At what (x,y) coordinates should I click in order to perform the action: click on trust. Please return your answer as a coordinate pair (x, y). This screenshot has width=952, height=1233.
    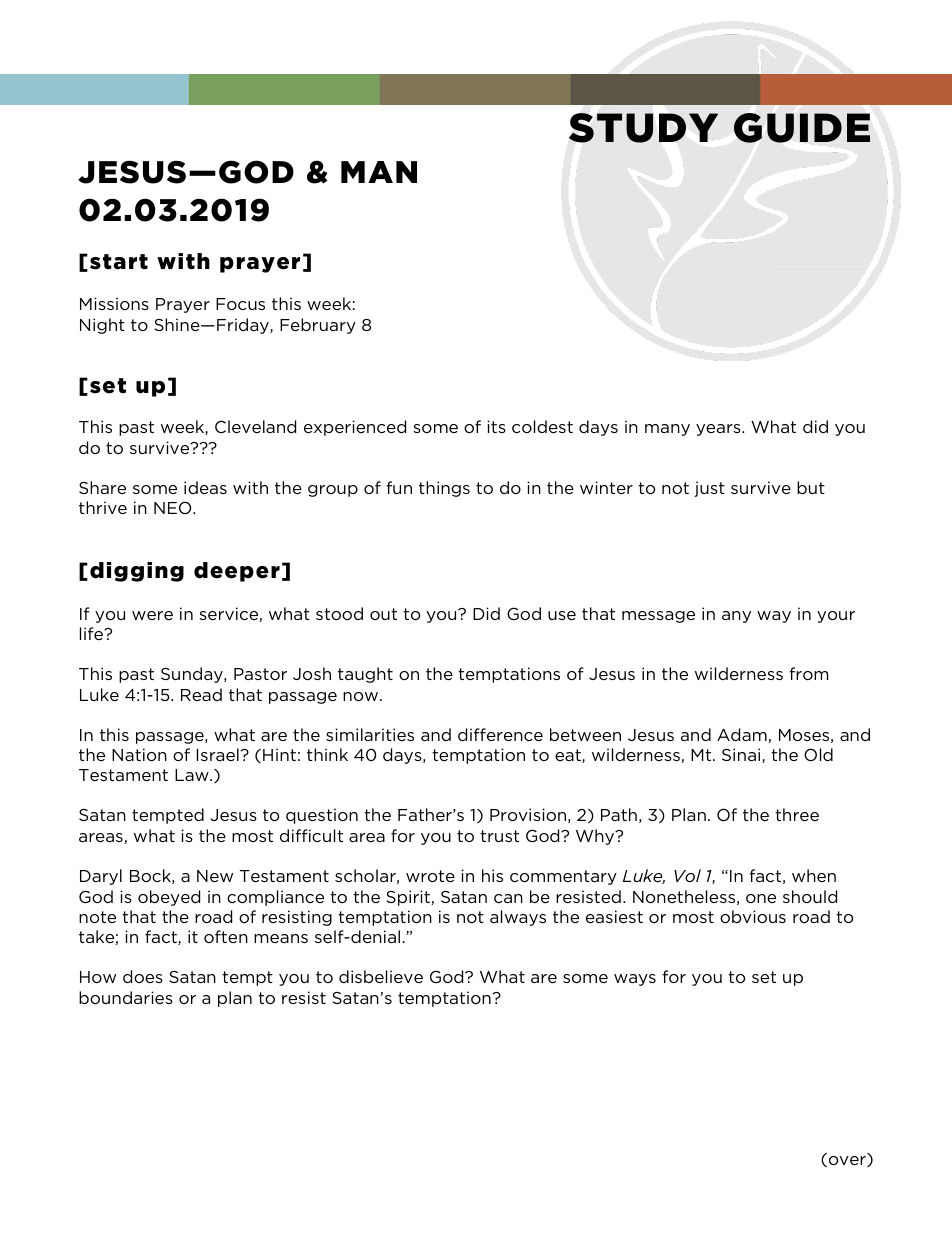
    Looking at the image, I should click on (499, 836).
